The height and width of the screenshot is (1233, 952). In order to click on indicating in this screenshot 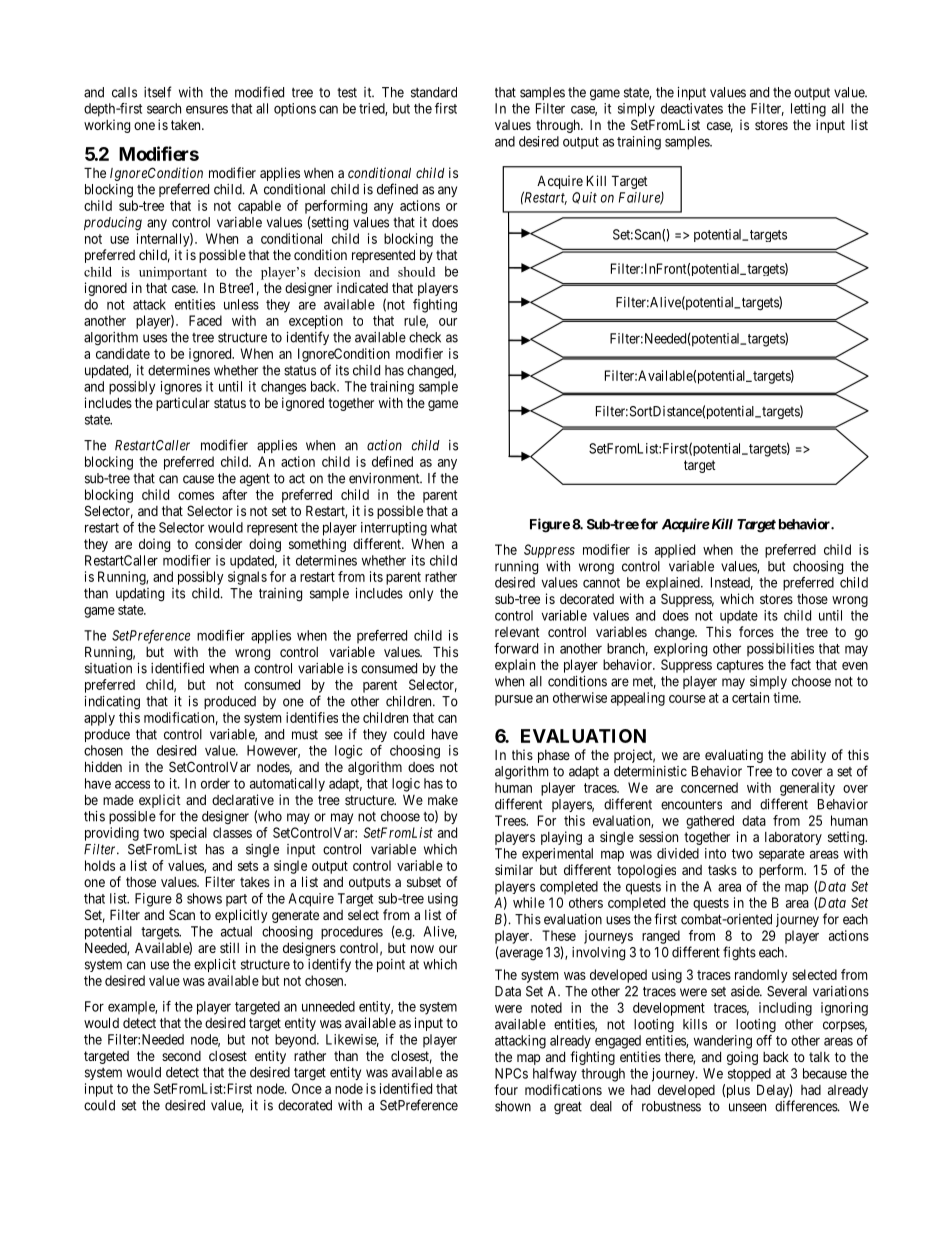, I will do `click(112, 703)`.
